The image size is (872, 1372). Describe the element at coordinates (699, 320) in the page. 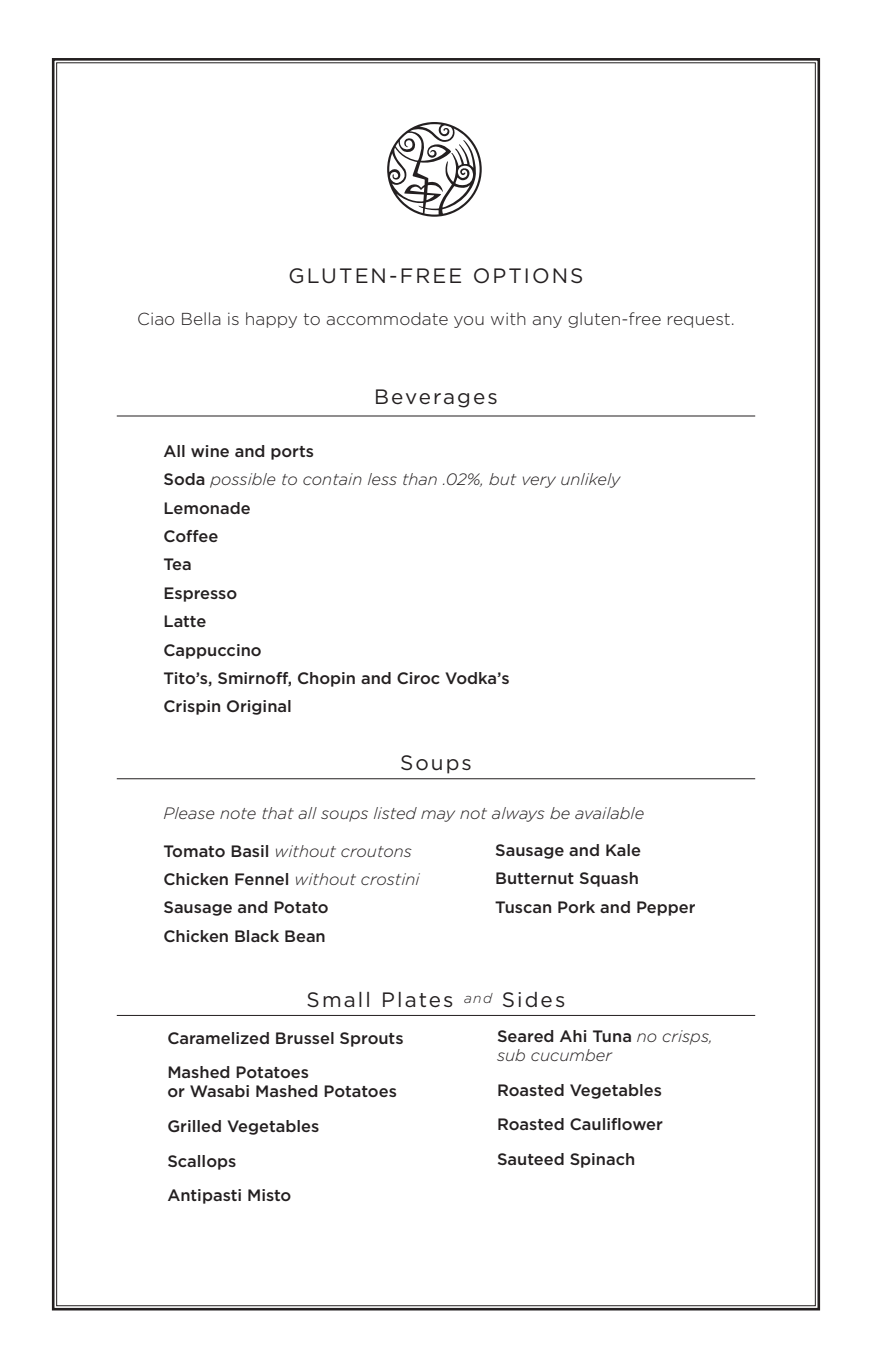

I see `request` at that location.
